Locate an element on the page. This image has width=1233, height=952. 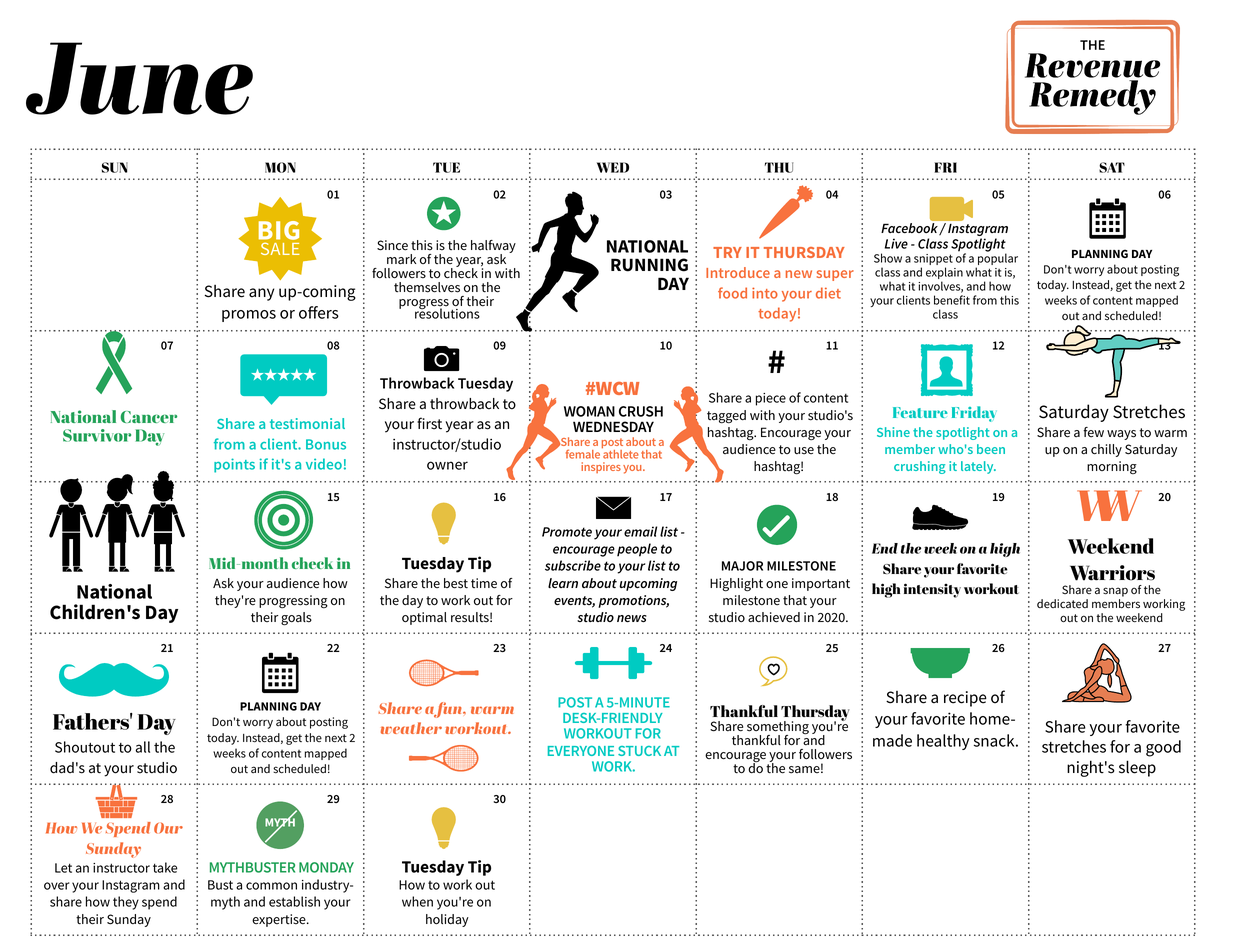
all is located at coordinates (142, 747).
